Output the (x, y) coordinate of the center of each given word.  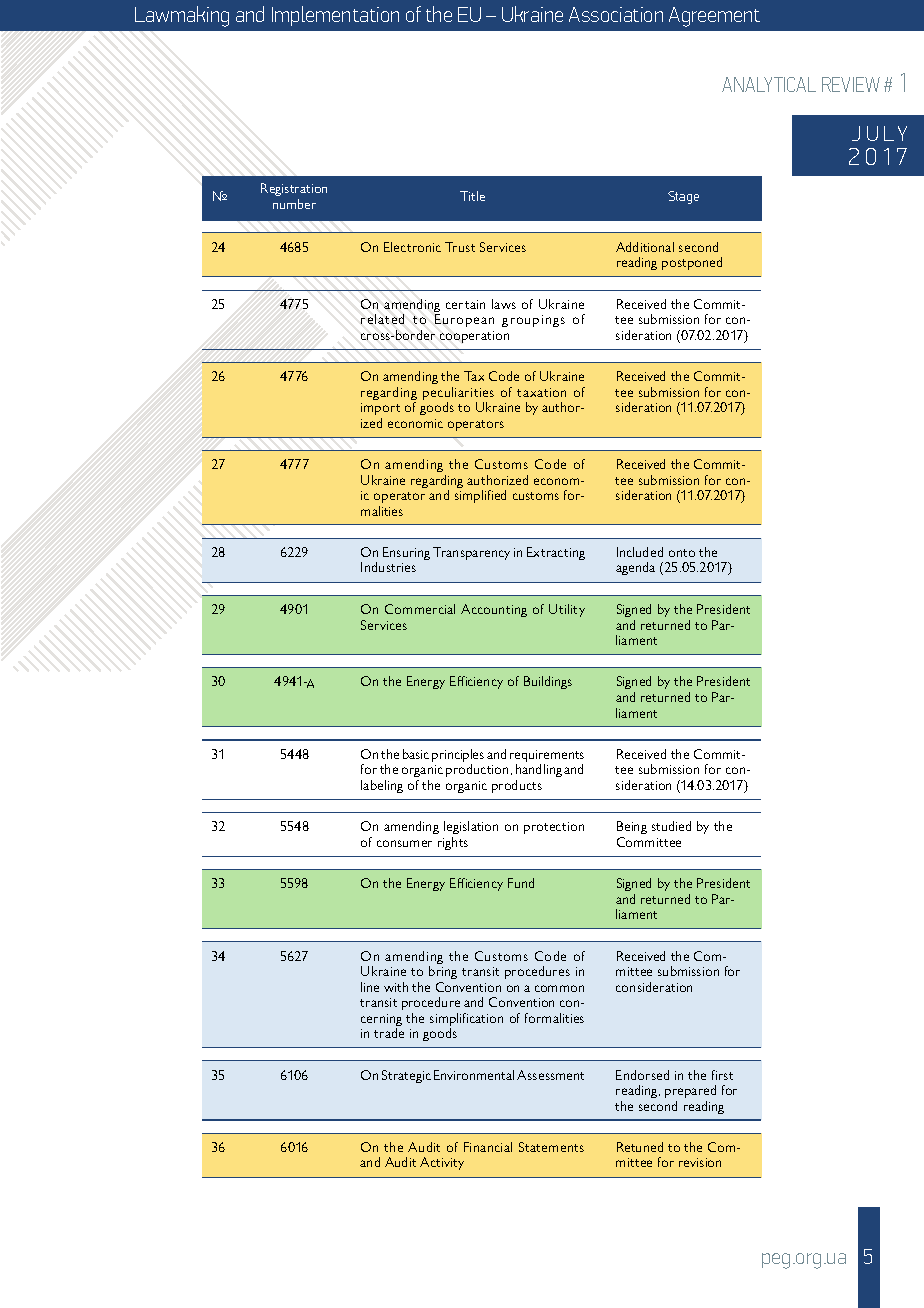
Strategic (406, 1076)
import (380, 409)
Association (616, 14)
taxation (541, 392)
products (517, 786)
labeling (382, 786)
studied (671, 826)
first (722, 1075)
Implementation (335, 16)
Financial (488, 1147)
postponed (692, 263)
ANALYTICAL (769, 84)
